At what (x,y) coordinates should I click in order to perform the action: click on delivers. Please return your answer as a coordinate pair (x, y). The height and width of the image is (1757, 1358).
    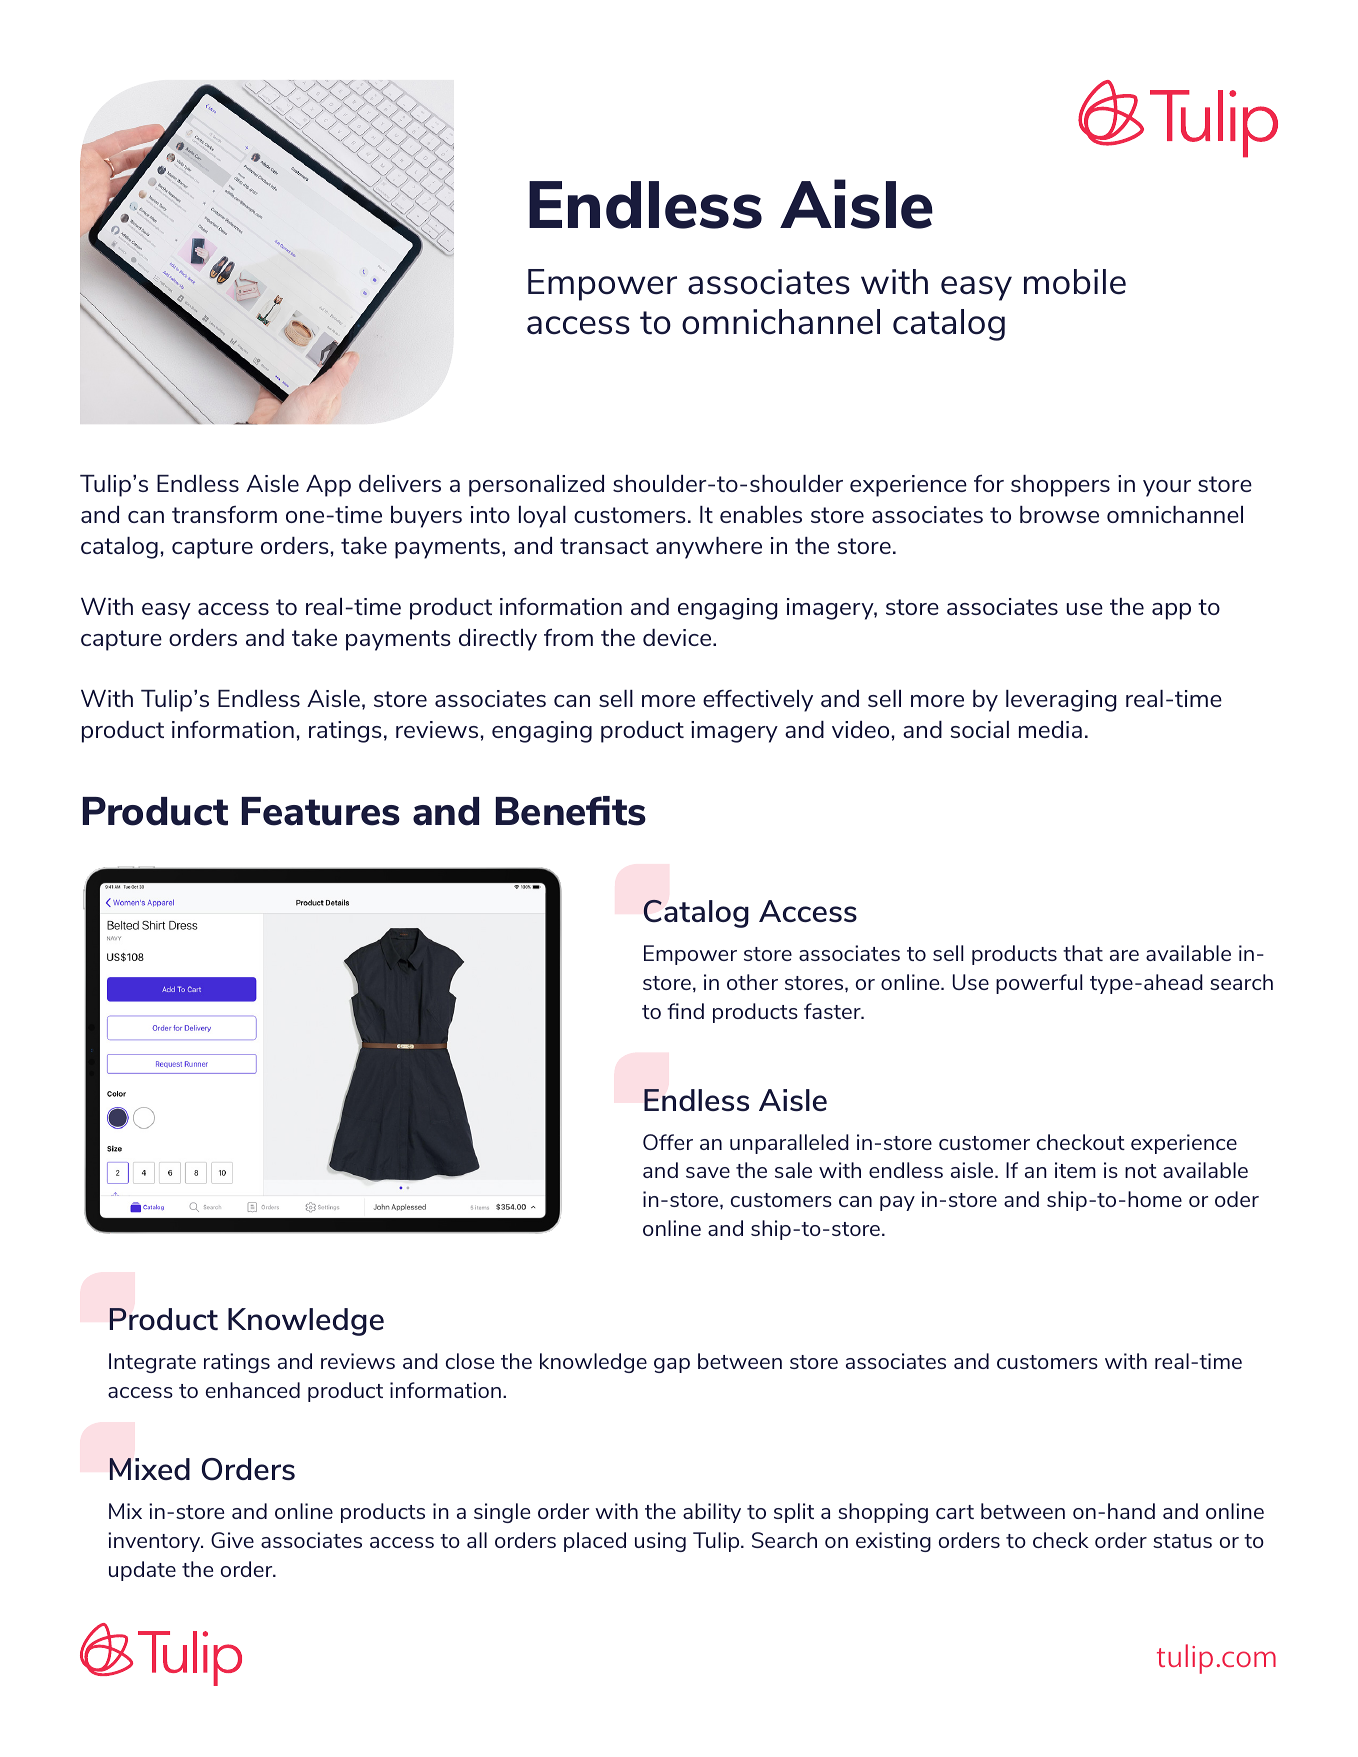
    Looking at the image, I should click on (400, 483).
